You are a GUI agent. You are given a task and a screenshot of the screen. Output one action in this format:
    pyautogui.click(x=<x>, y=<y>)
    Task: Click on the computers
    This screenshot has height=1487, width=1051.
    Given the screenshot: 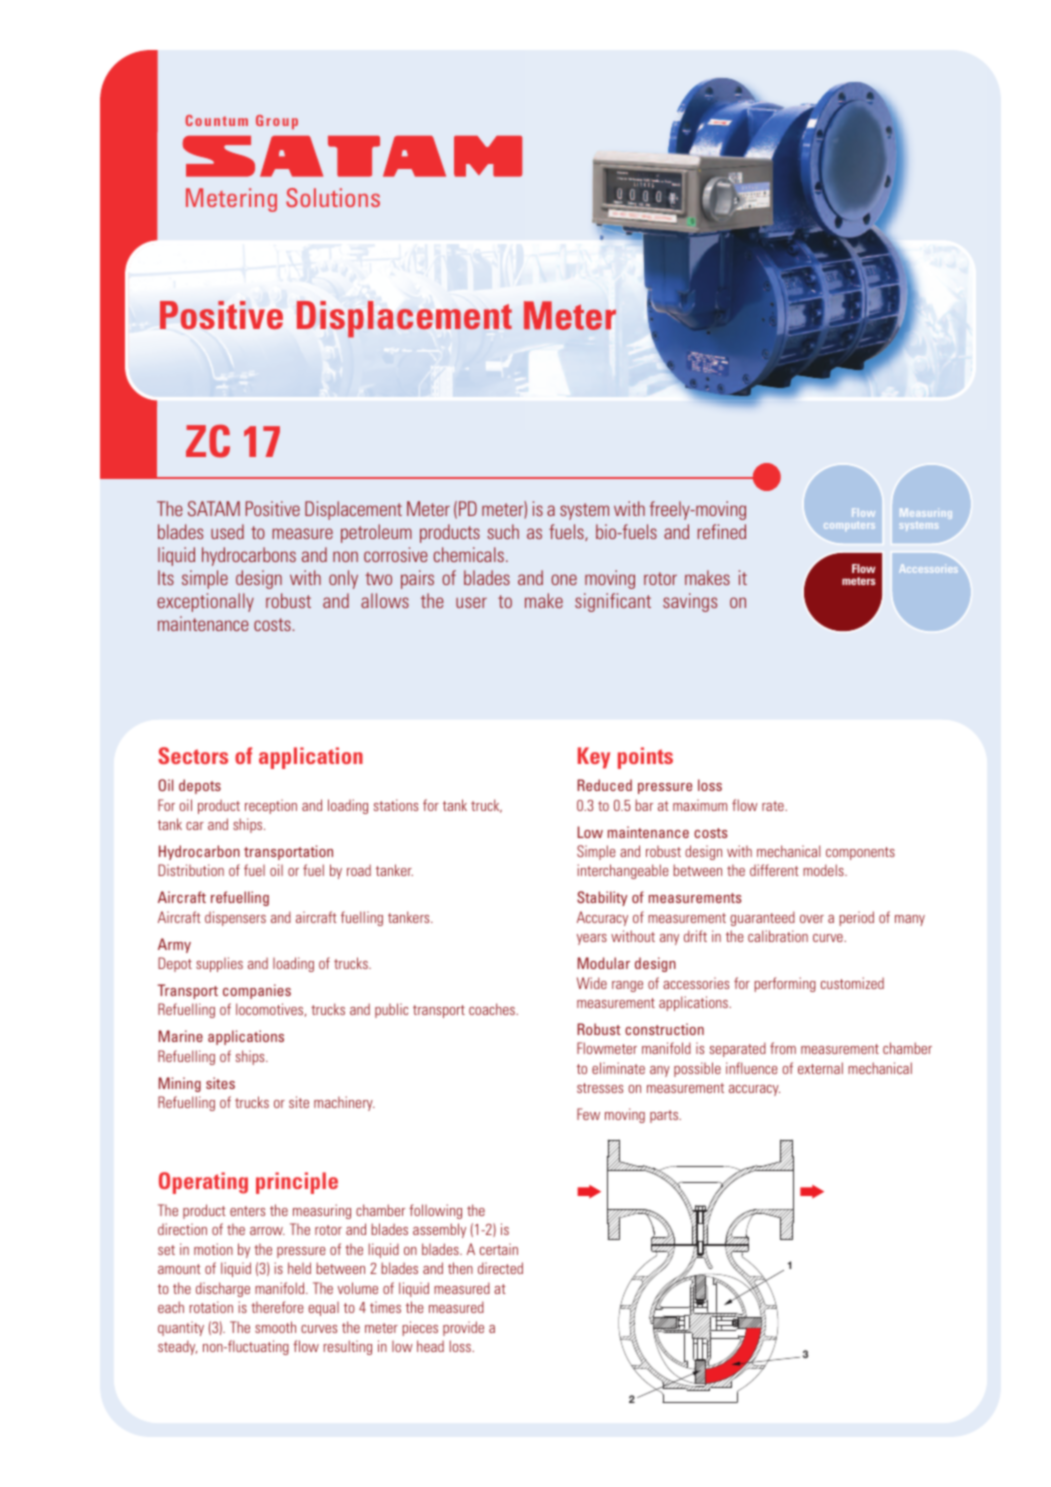 What is the action you would take?
    pyautogui.click(x=849, y=526)
